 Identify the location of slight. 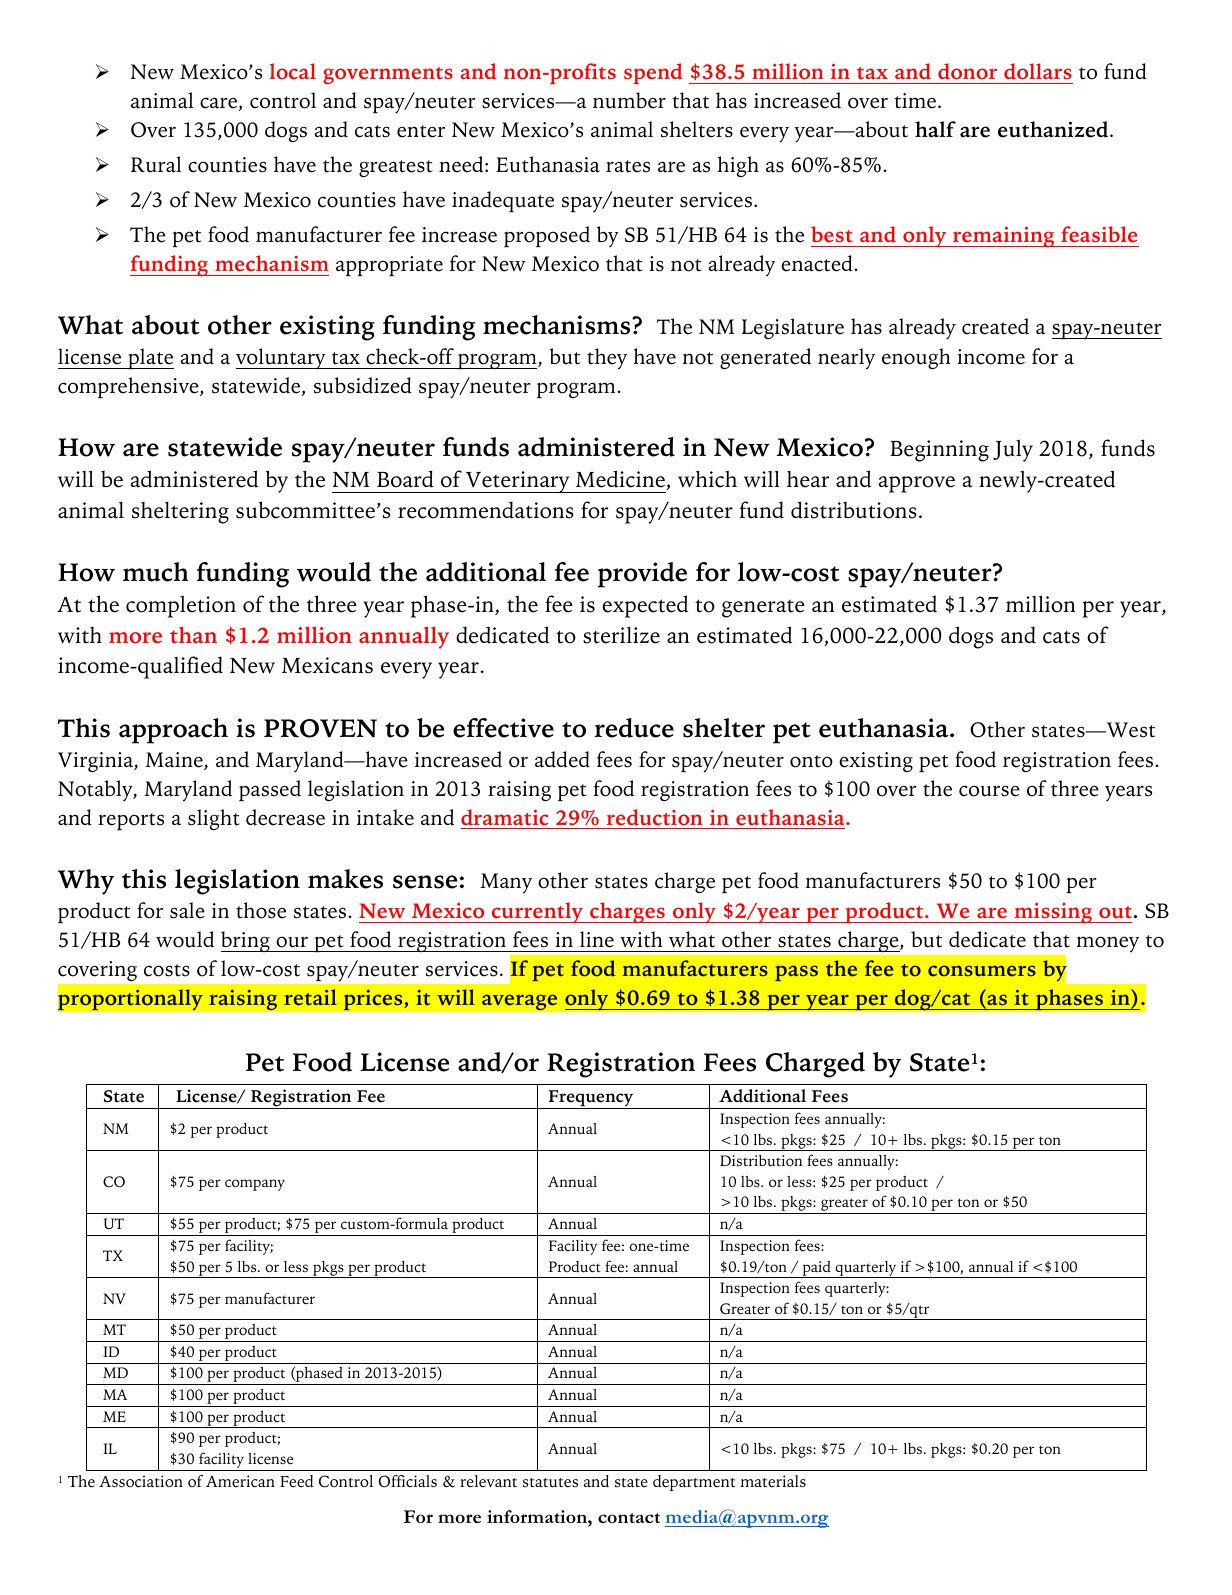
(214, 819).
